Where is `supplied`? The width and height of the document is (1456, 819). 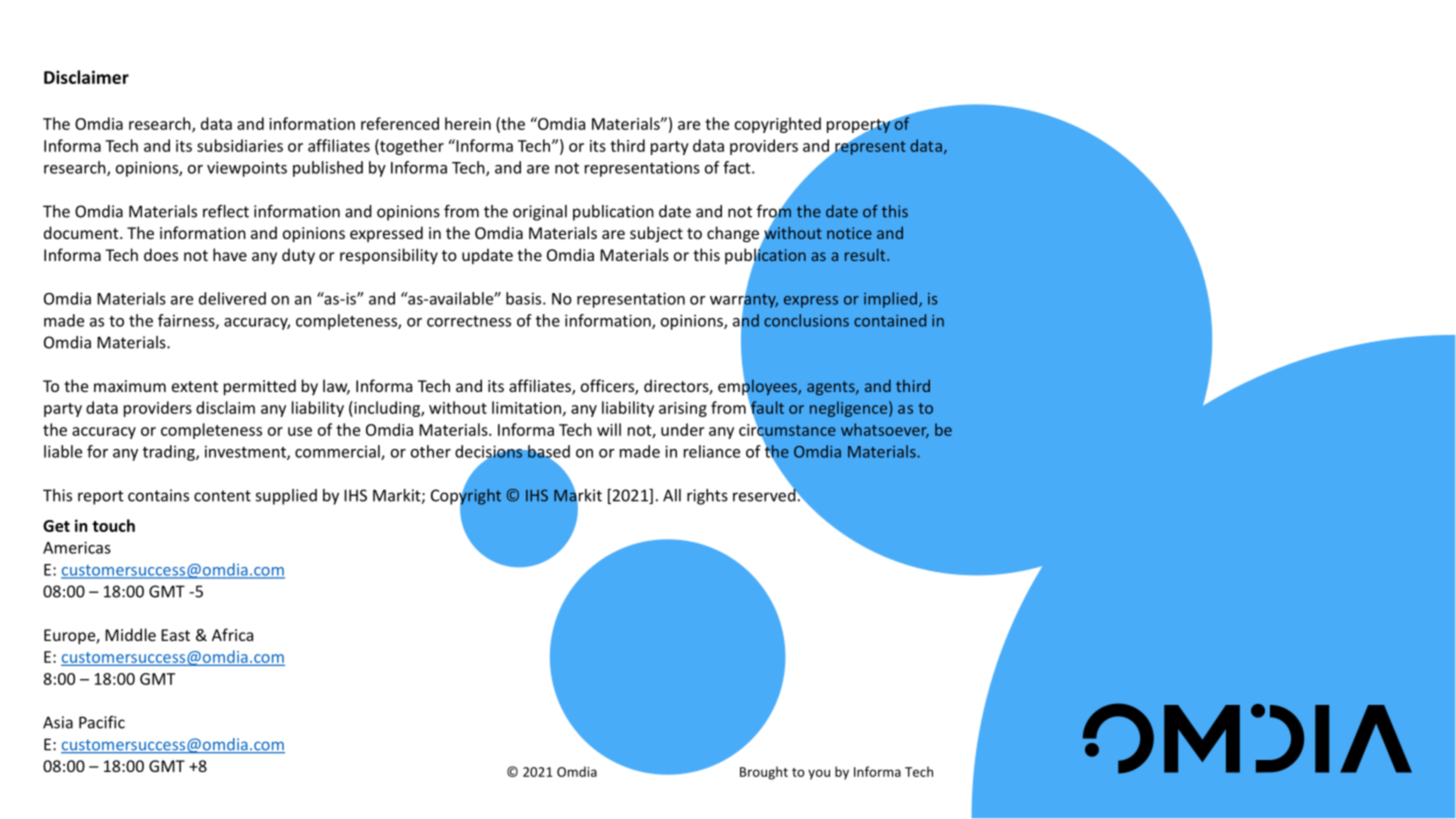
supplied is located at coordinates (286, 497).
